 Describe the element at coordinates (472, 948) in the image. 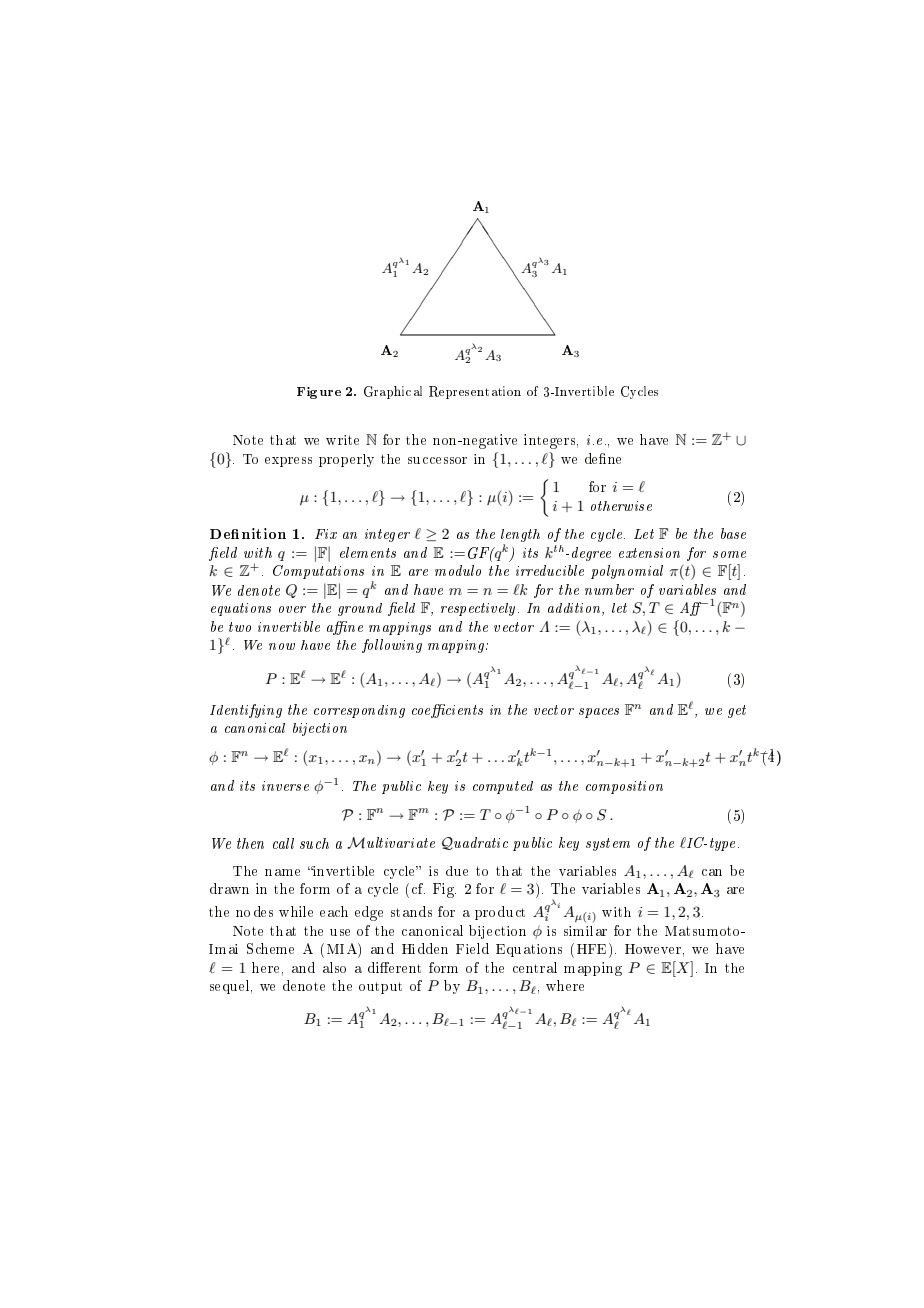

I see `Field` at that location.
